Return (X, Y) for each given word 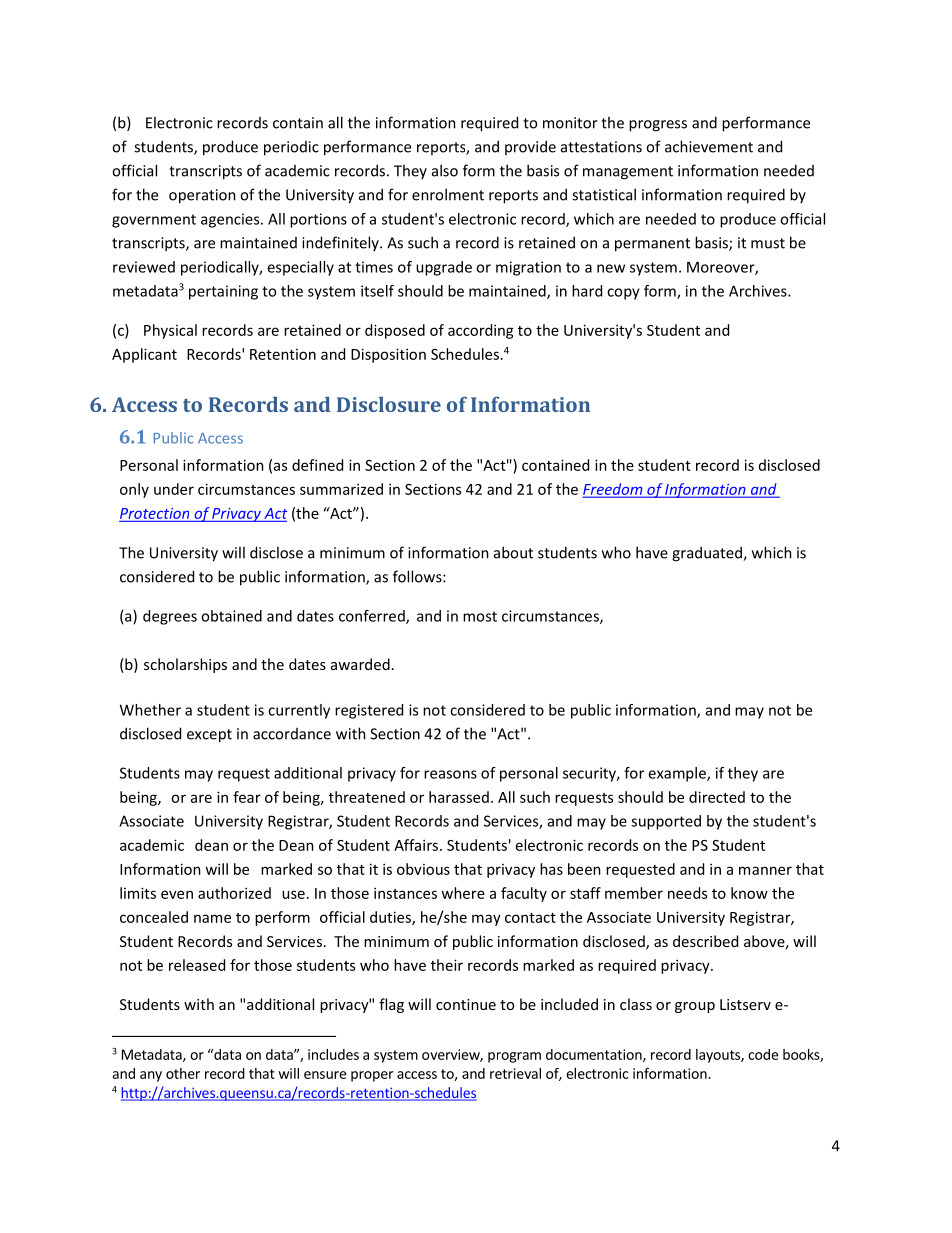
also (445, 170)
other (183, 1073)
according (481, 331)
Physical (170, 331)
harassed (459, 797)
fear (247, 797)
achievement (709, 146)
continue (466, 1004)
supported (666, 822)
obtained (231, 616)
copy (623, 294)
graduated (708, 554)
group (695, 1007)
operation (202, 196)
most (480, 616)
